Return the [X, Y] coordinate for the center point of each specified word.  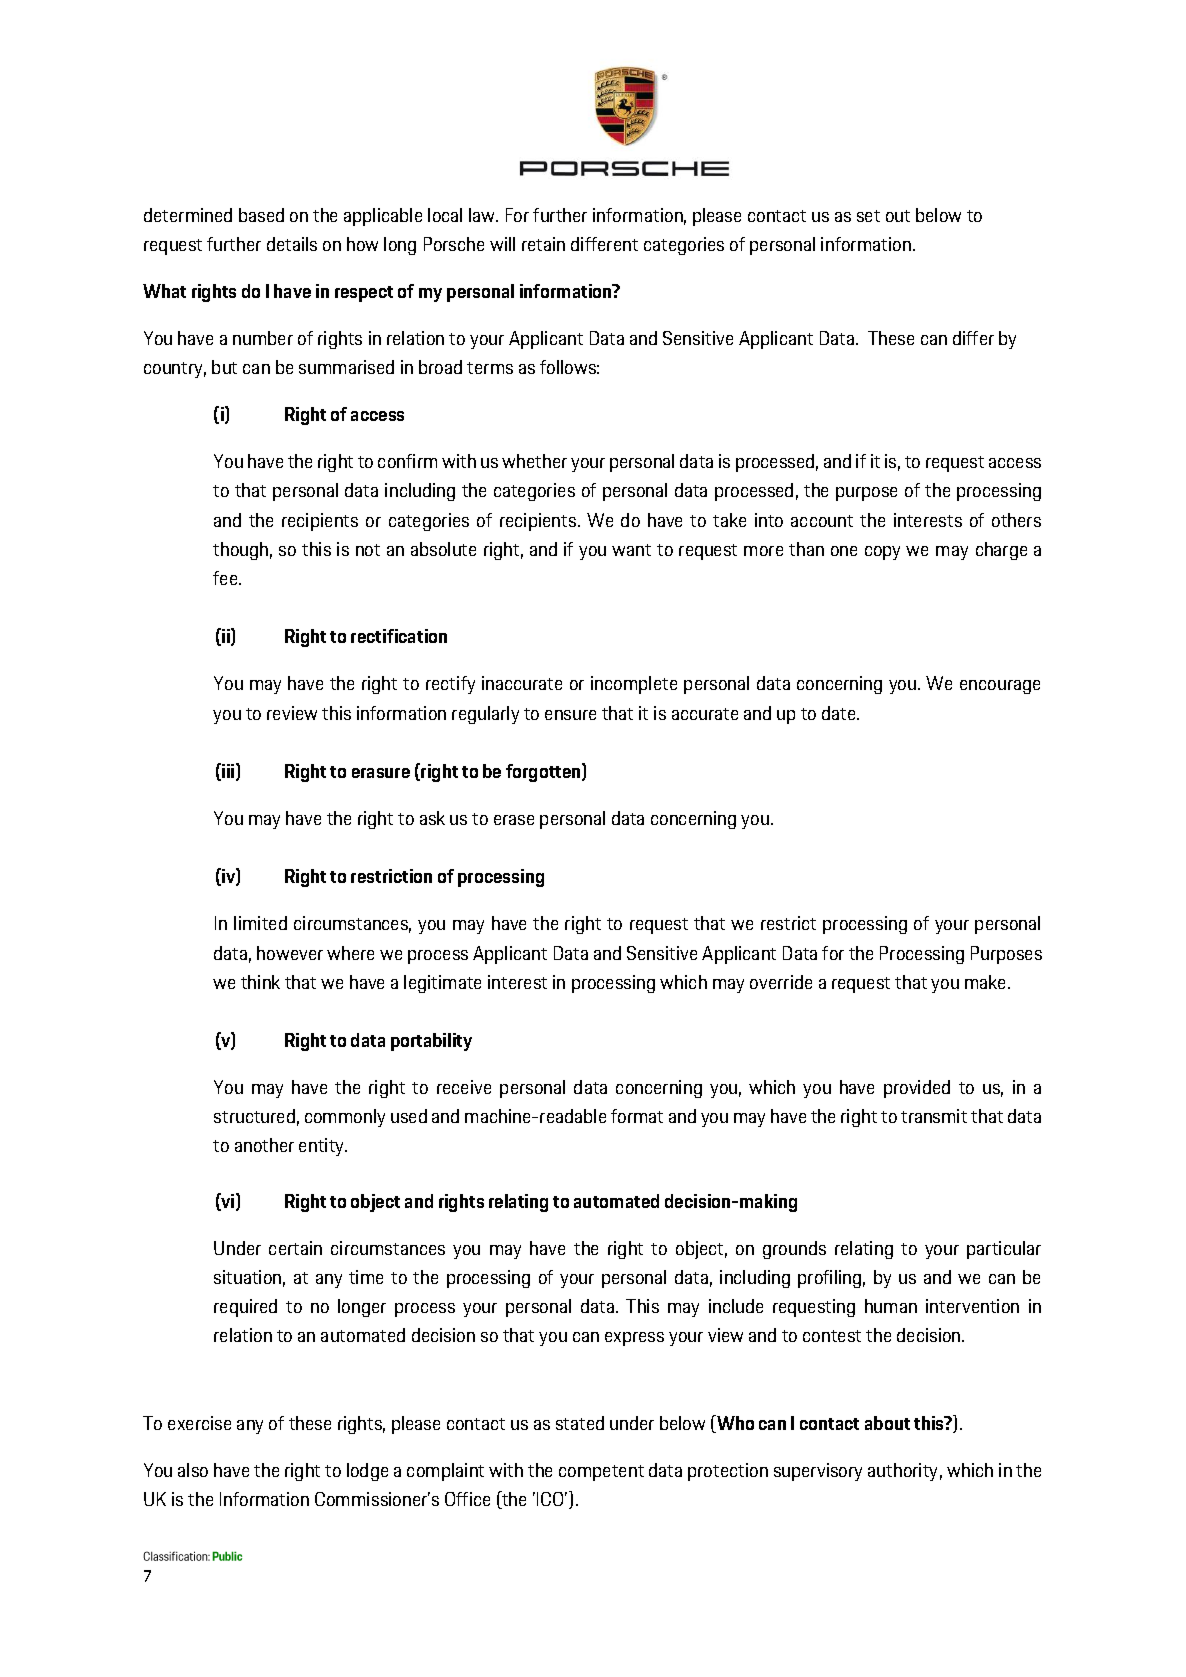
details [292, 244]
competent [601, 1473]
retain [543, 244]
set [868, 216]
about [887, 1423]
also [193, 1470]
